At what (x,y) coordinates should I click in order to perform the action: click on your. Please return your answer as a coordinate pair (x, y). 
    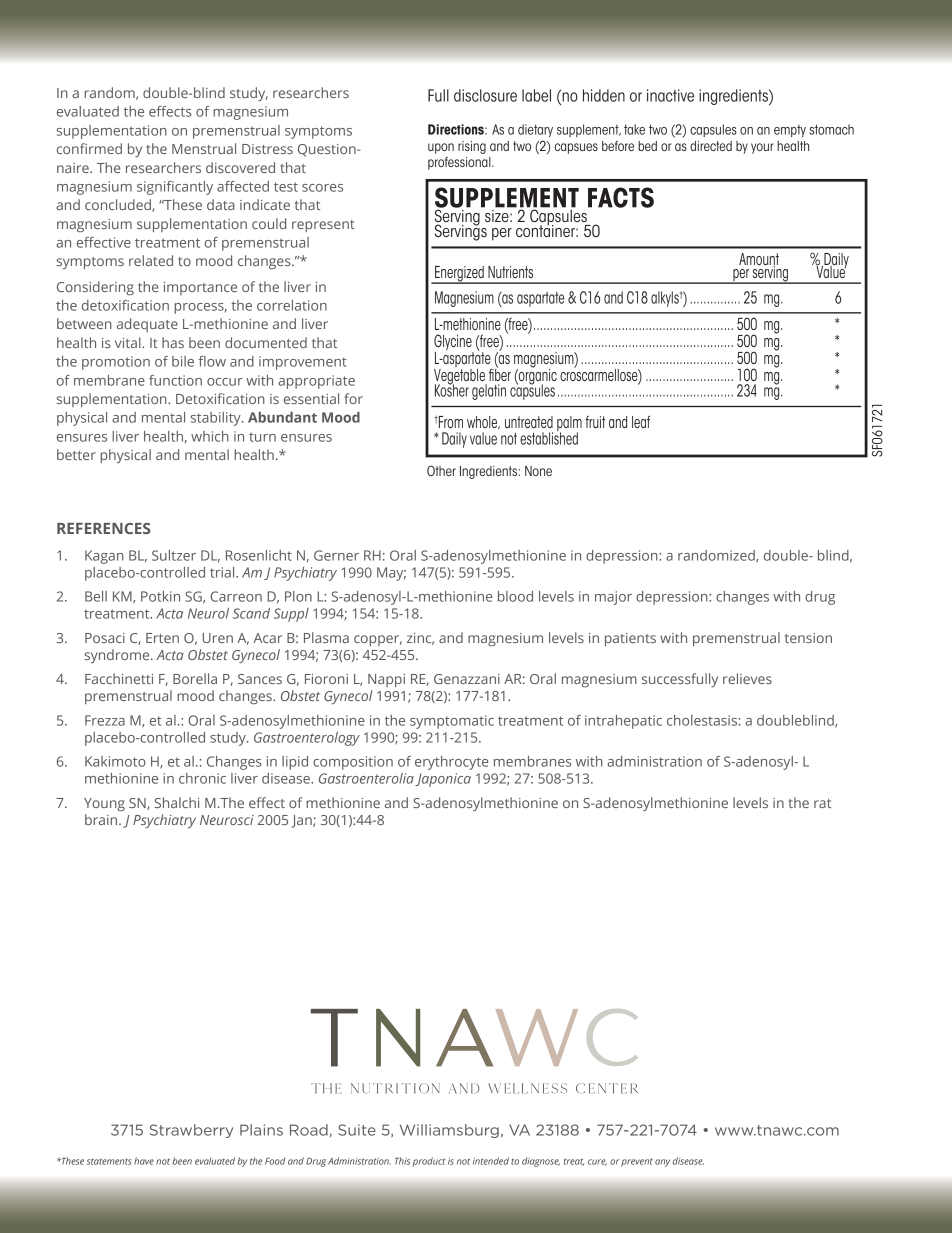
    Looking at the image, I should click on (762, 148).
